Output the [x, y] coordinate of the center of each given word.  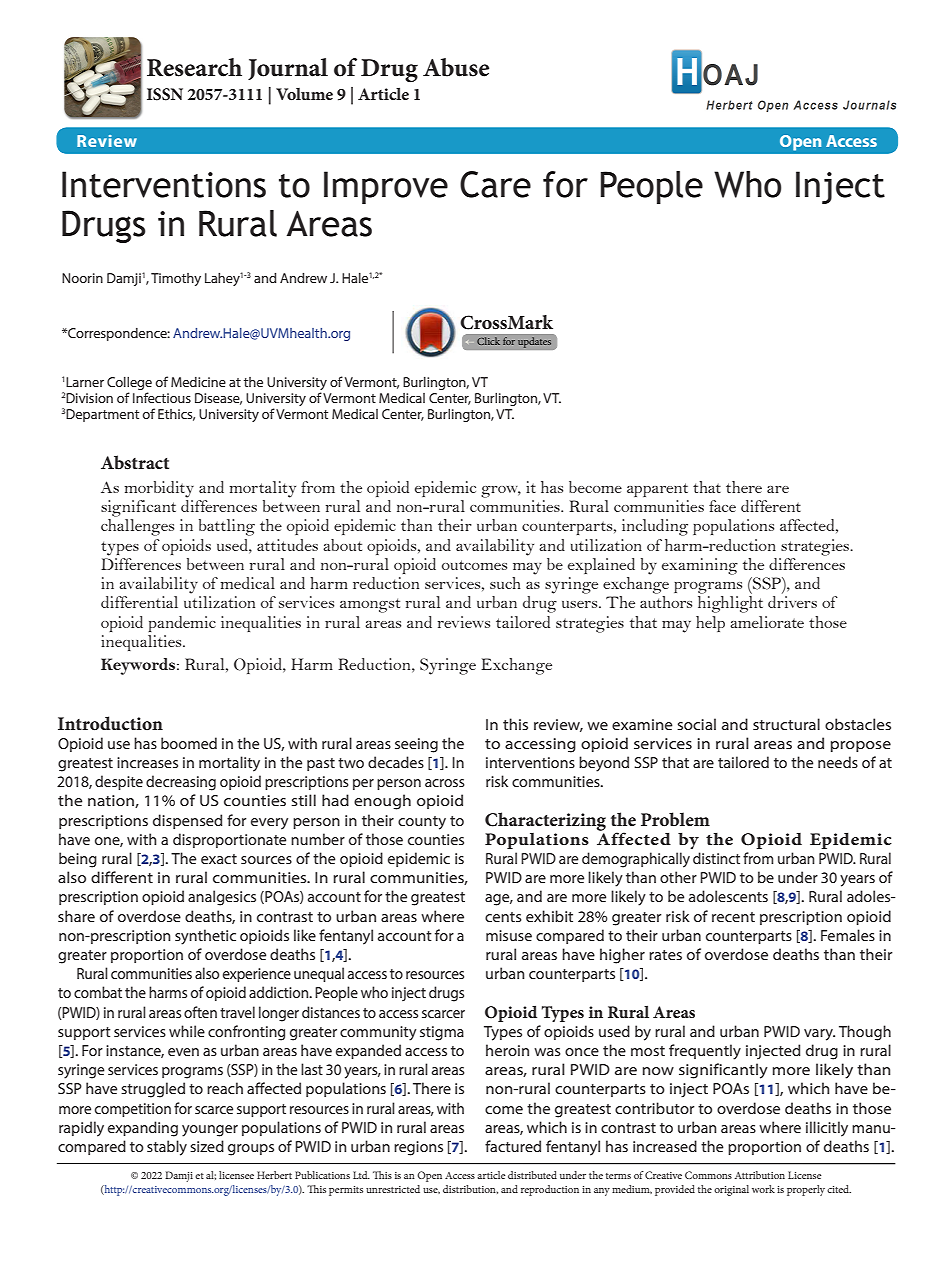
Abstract [135, 462]
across [445, 783]
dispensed [187, 821]
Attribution [760, 1175]
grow [501, 492]
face [722, 506]
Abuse [456, 67]
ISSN [165, 94]
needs [838, 762]
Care [495, 184]
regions [418, 1148]
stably [167, 1148]
